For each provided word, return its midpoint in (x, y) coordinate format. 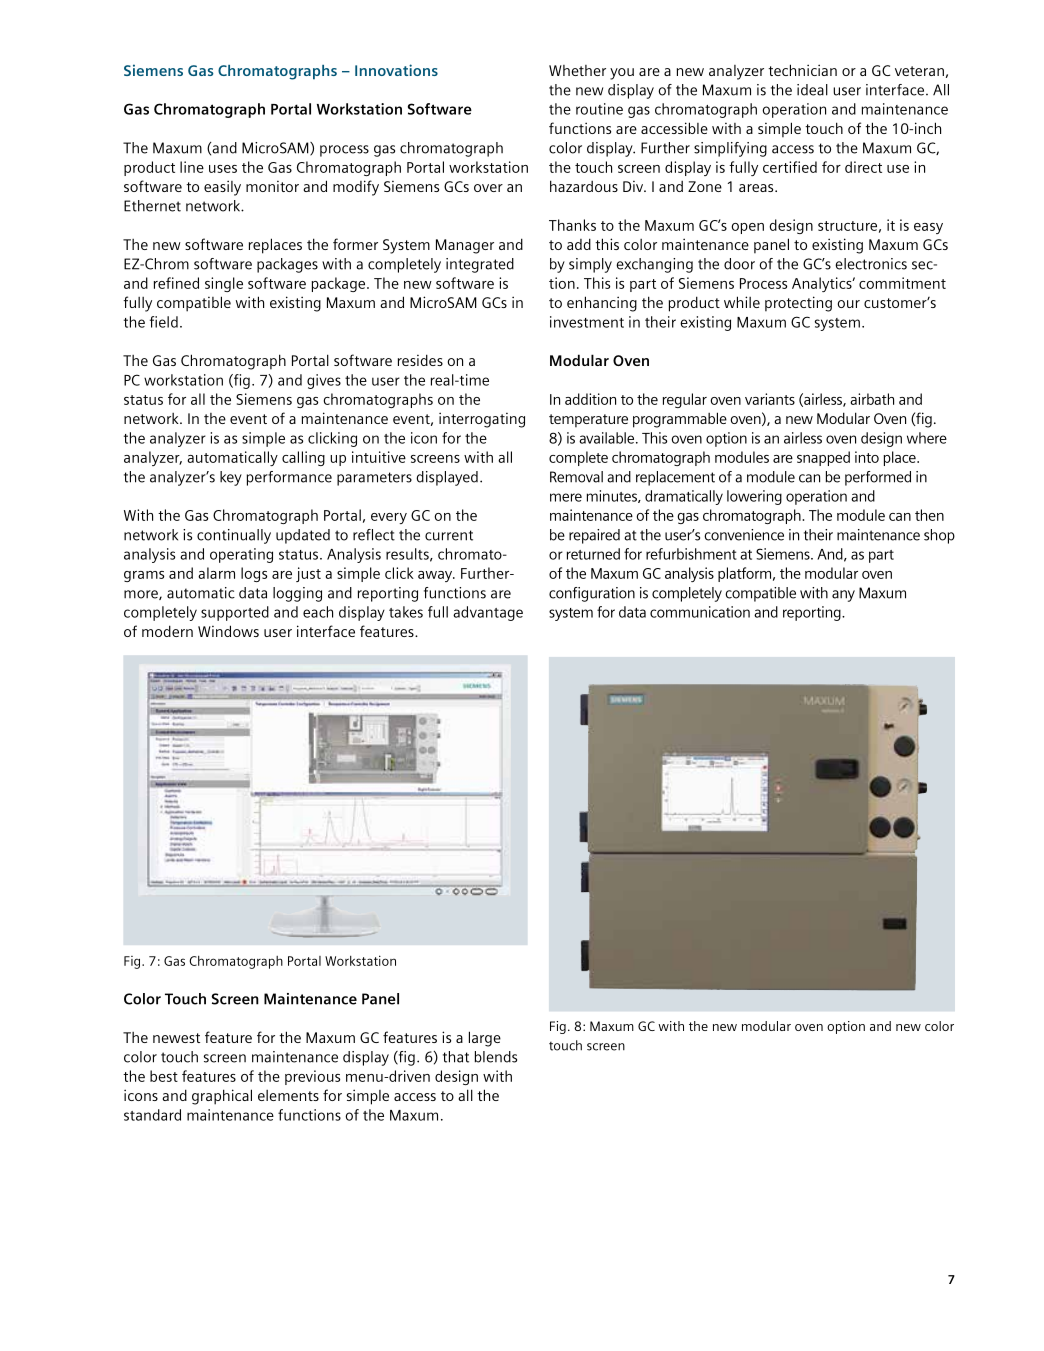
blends (495, 1057)
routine (599, 109)
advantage (488, 613)
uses (223, 169)
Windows (228, 631)
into (867, 457)
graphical (222, 1097)
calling (303, 458)
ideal (812, 90)
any (843, 596)
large (485, 1039)
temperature (588, 421)
